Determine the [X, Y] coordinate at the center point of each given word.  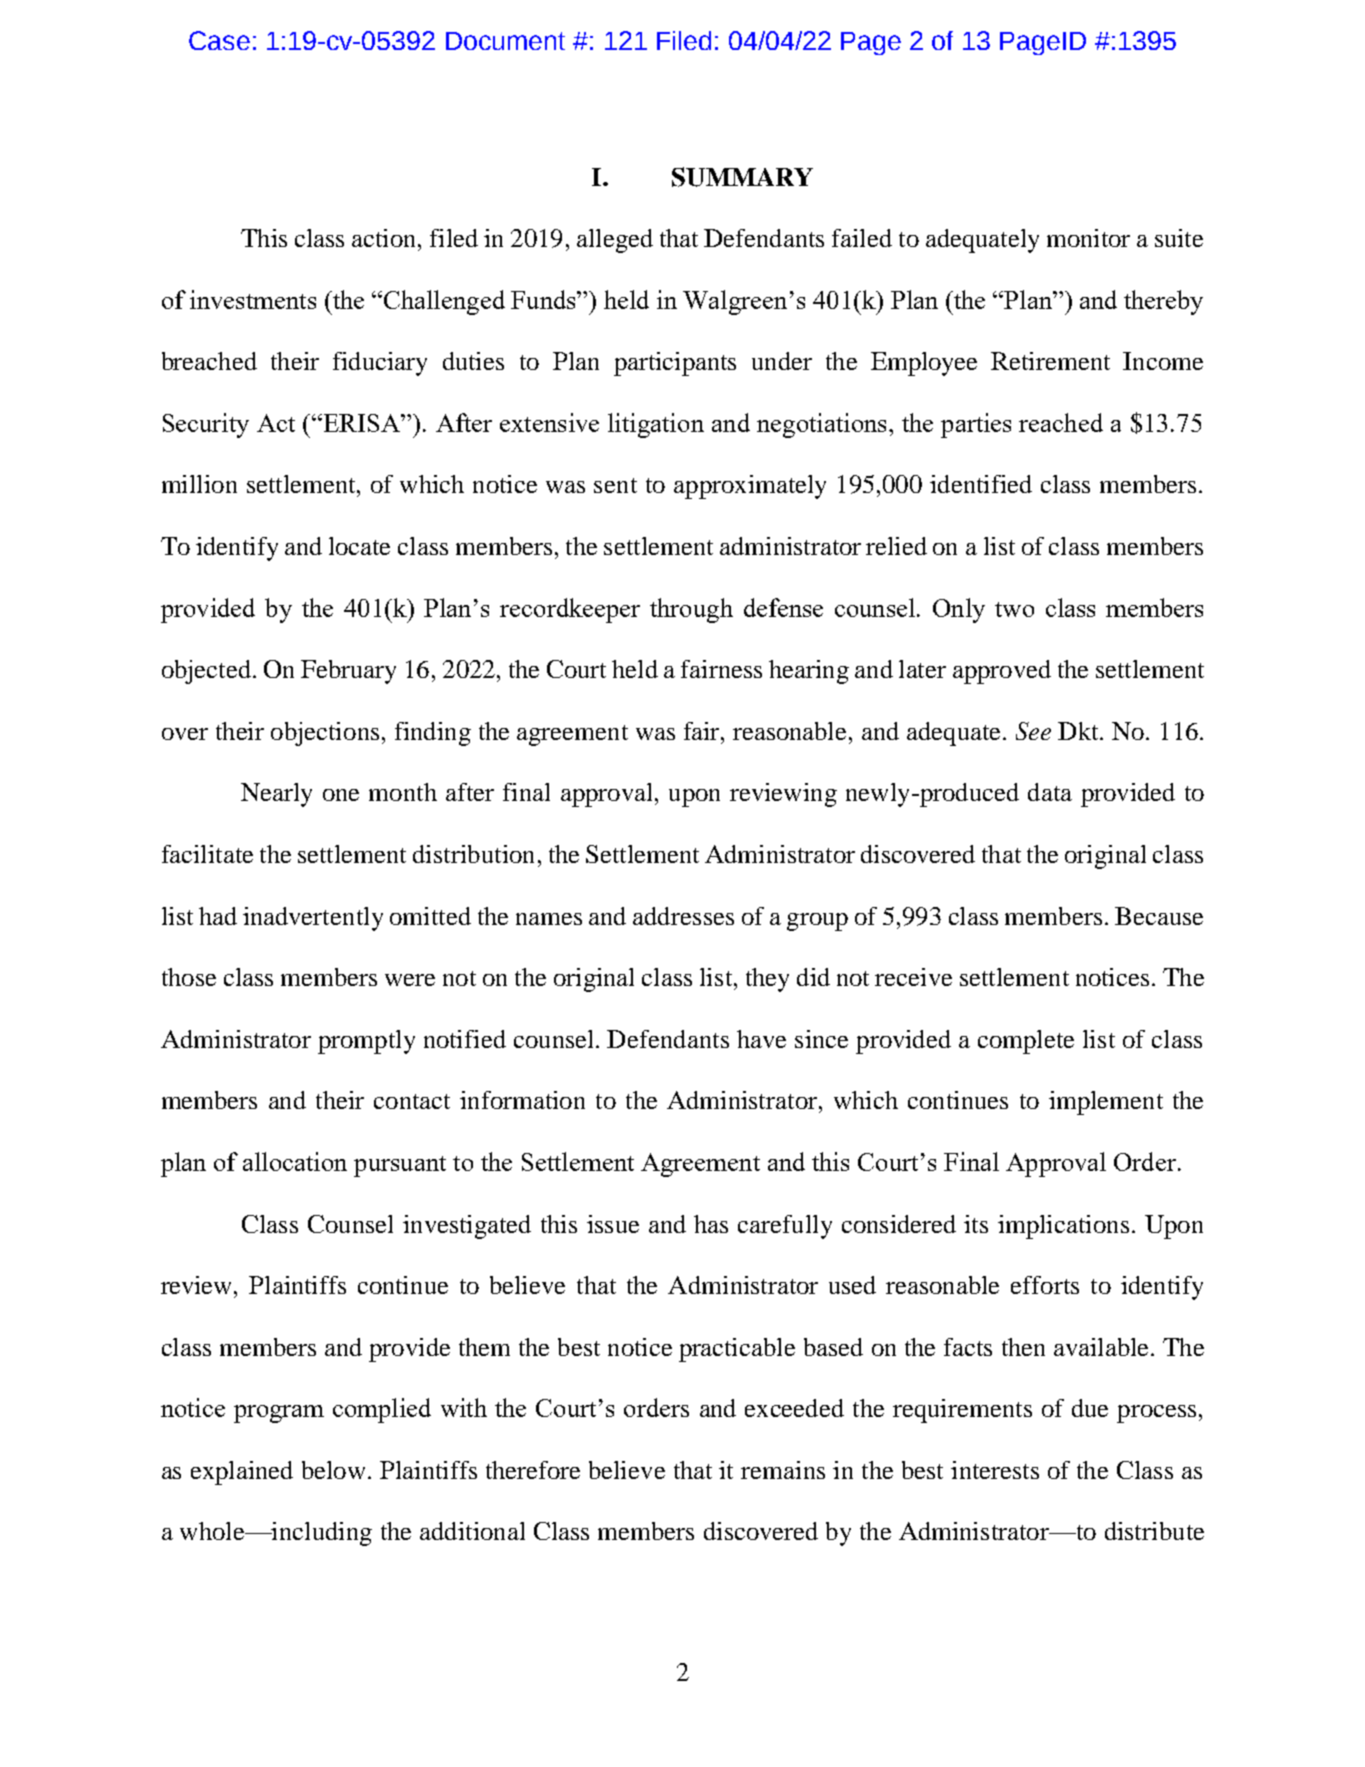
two [1014, 609]
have [761, 1039]
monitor [1088, 238]
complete [1026, 1042]
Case [219, 40]
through [691, 610]
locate [359, 546]
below [333, 1470]
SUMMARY [742, 177]
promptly [366, 1042]
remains [783, 1470]
